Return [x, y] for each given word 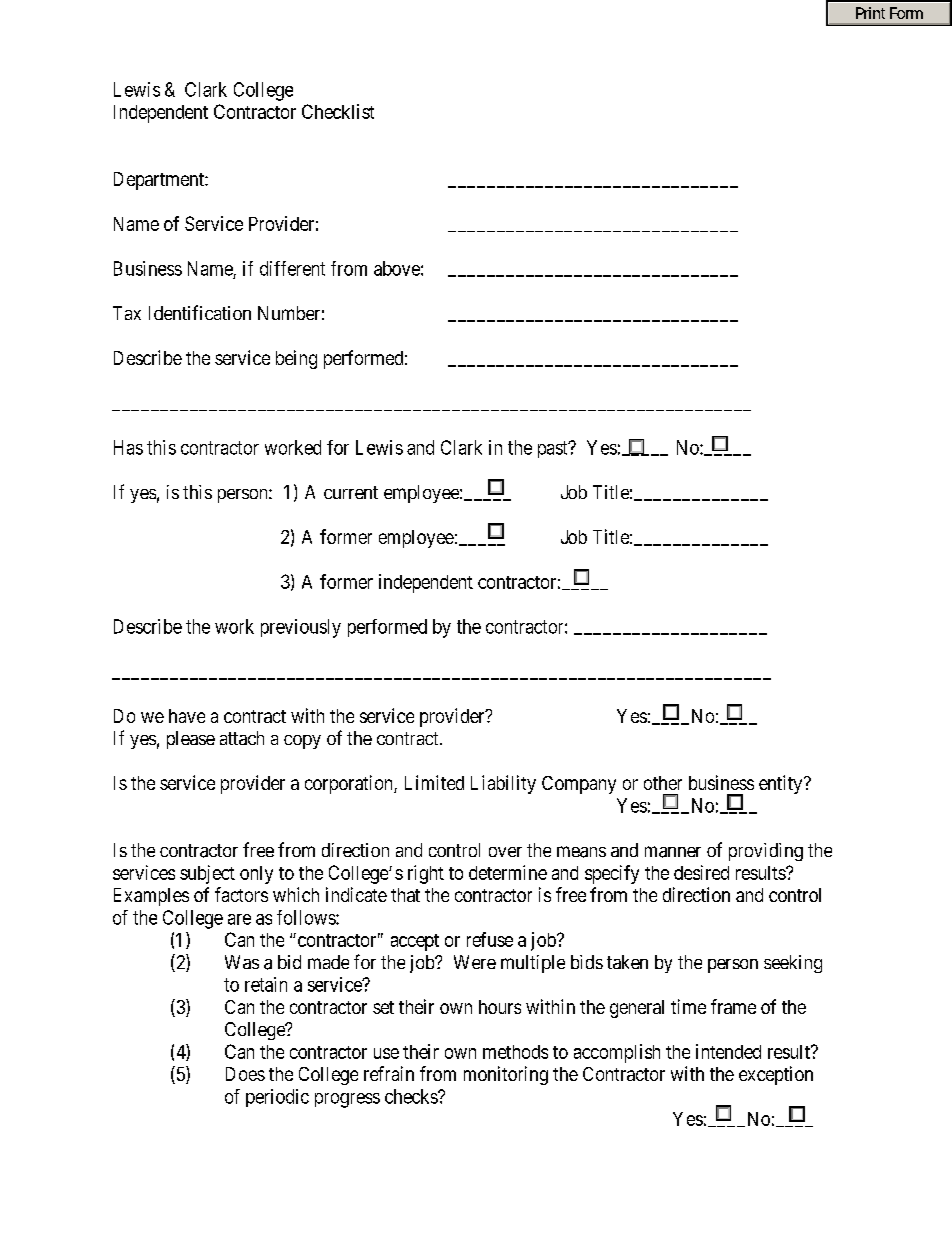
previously [301, 628]
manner [673, 852]
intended [728, 1051]
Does [245, 1074]
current [351, 492]
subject [207, 874]
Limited [434, 782]
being [296, 359]
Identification [200, 312]
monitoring [506, 1075]
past [554, 449]
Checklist [338, 111]
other [663, 783]
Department [160, 181]
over [505, 852]
